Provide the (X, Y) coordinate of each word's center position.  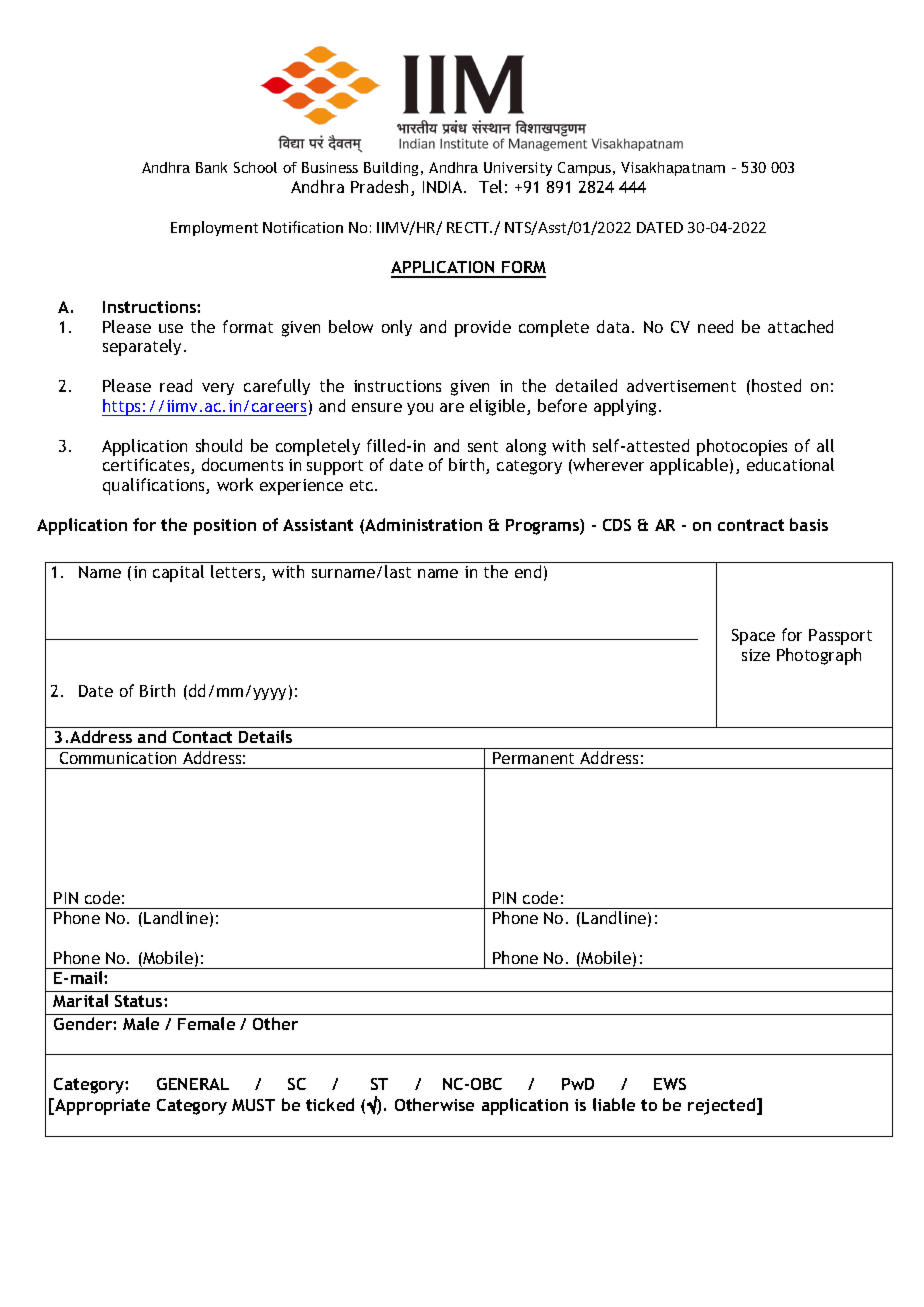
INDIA (444, 187)
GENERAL (193, 1084)
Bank (211, 167)
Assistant (318, 525)
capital (178, 573)
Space (753, 637)
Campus (584, 169)
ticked (330, 1104)
